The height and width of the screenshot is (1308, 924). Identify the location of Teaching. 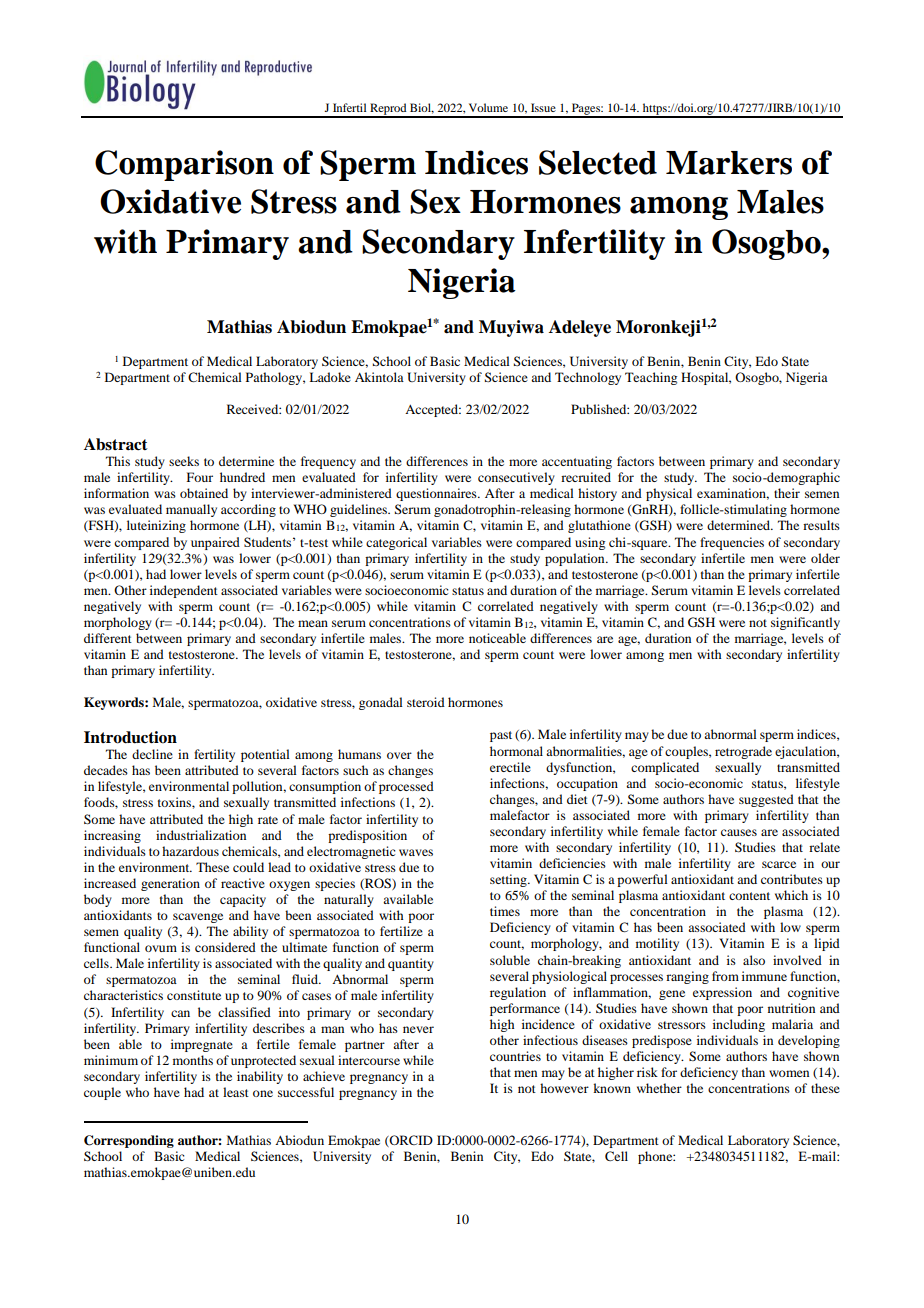
(651, 378).
